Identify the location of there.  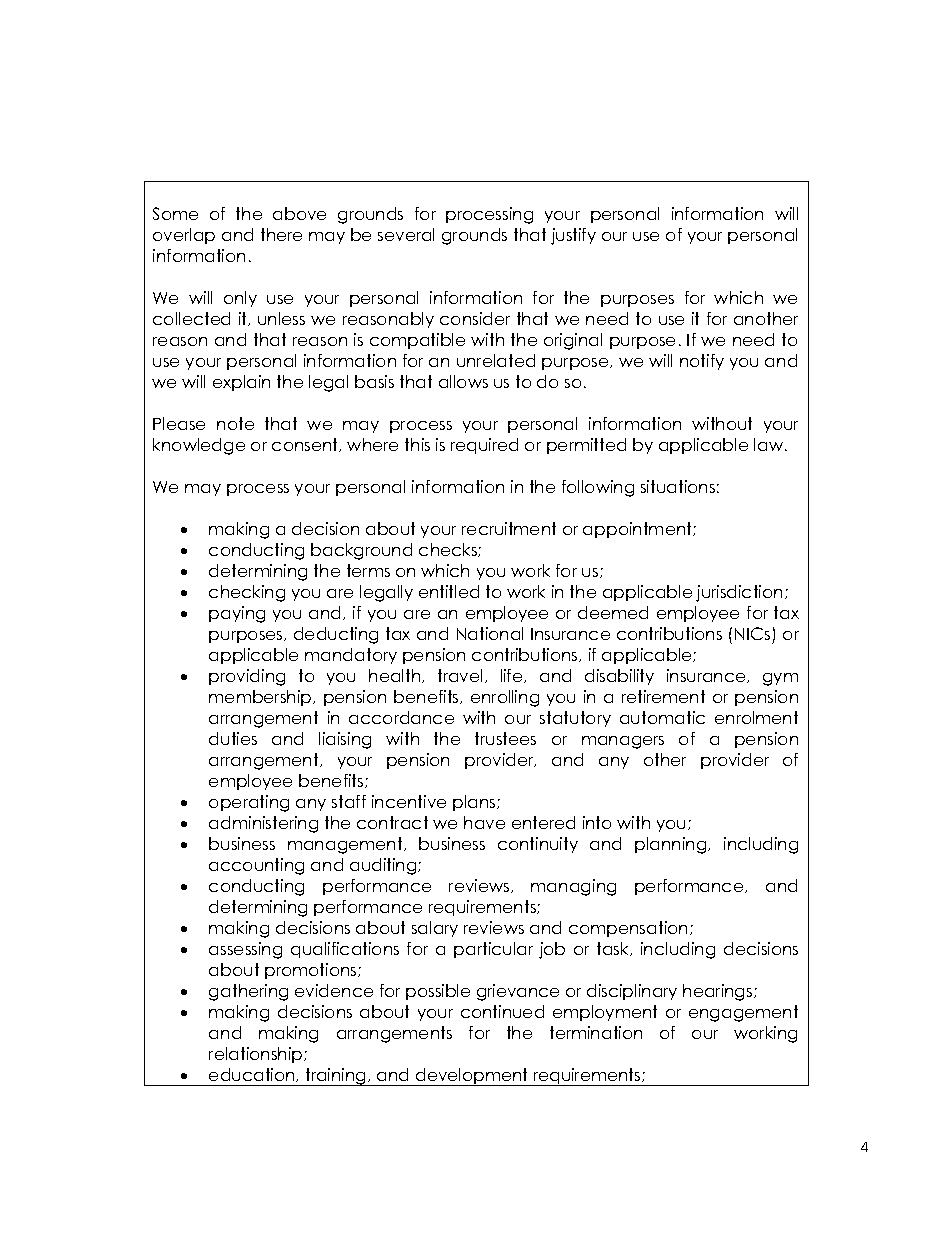
(281, 234).
